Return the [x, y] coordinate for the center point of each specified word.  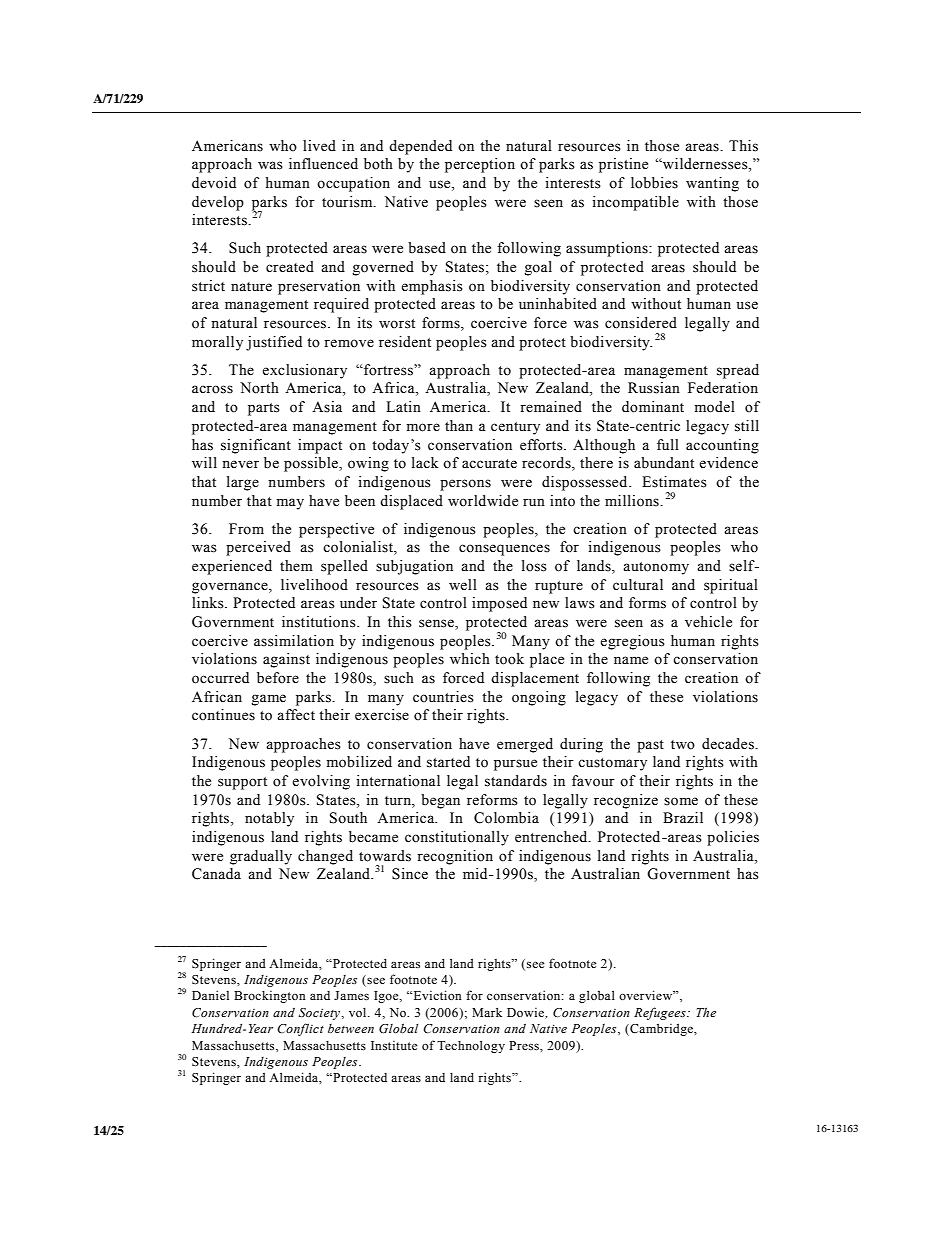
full [668, 445]
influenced [323, 164]
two [683, 745]
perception [480, 165]
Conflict [300, 1029]
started [448, 762]
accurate [489, 464]
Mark [487, 1012]
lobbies [654, 183]
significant [256, 446]
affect [296, 715]
